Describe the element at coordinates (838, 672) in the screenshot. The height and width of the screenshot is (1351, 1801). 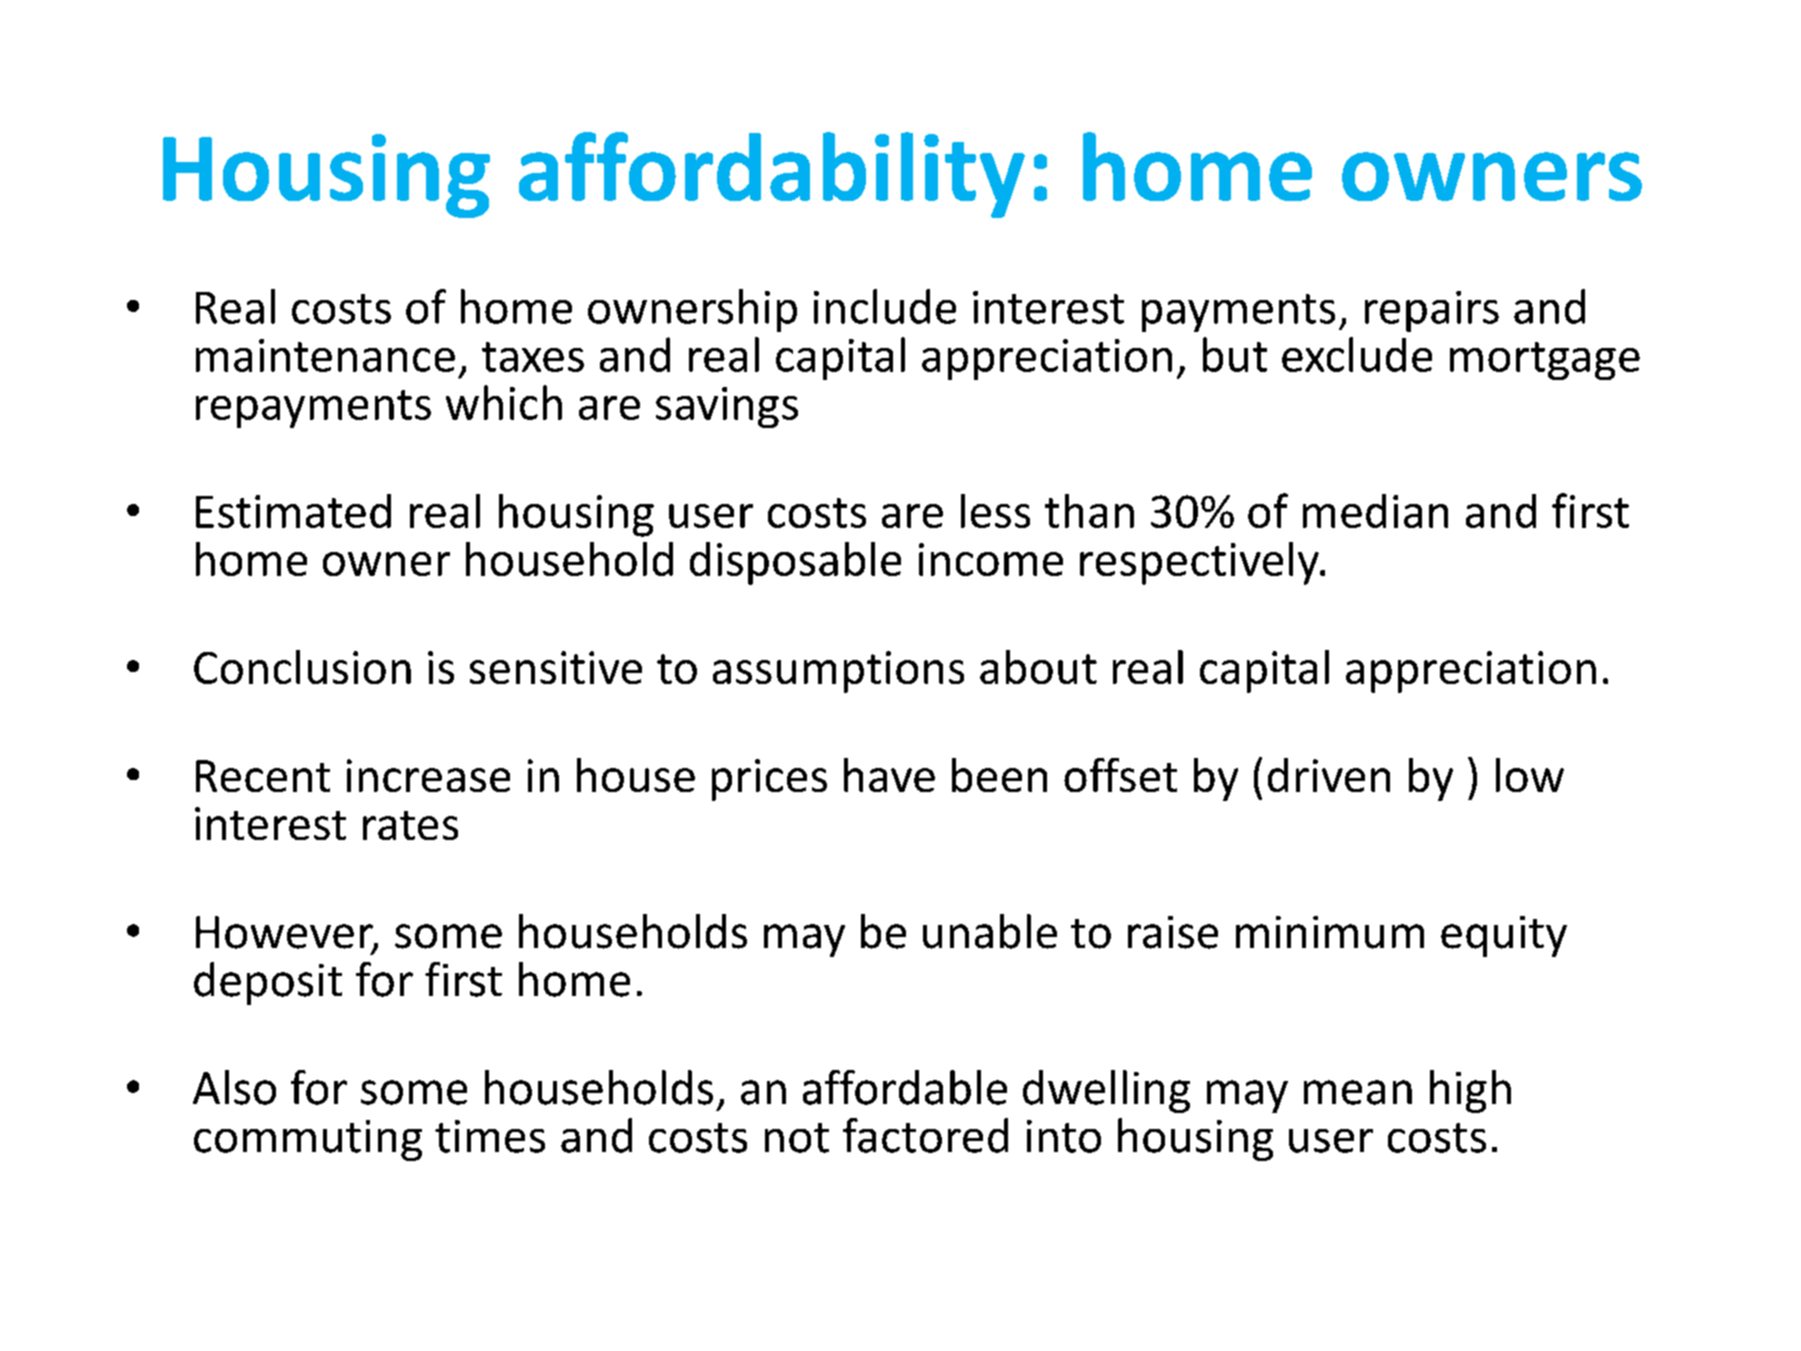
I see `assumptions` at that location.
